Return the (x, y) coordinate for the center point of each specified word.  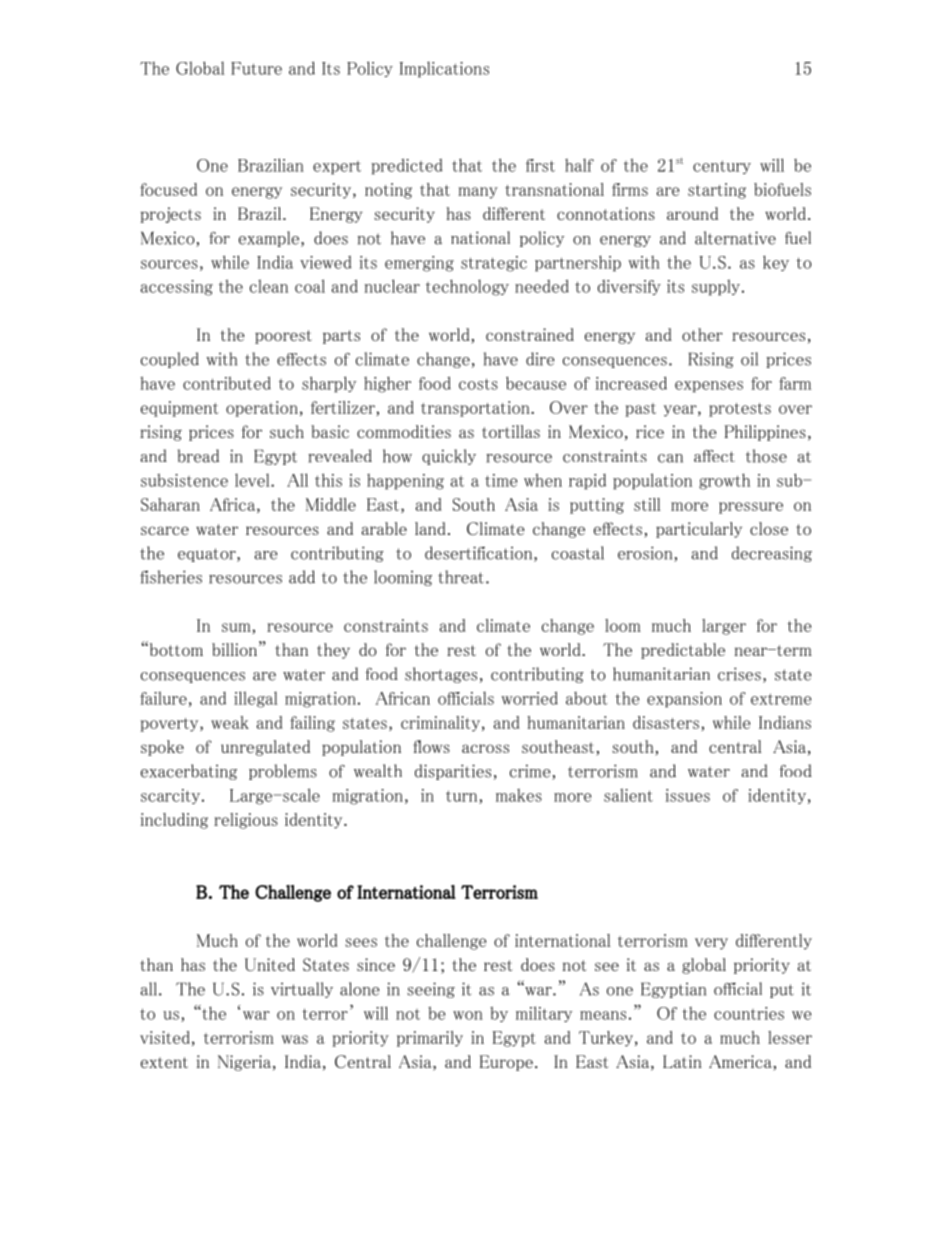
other (702, 334)
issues (688, 795)
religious (246, 821)
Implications (444, 69)
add (302, 577)
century (722, 167)
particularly (699, 530)
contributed (227, 383)
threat (461, 577)
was (295, 1039)
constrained (530, 334)
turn (463, 797)
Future (256, 68)
